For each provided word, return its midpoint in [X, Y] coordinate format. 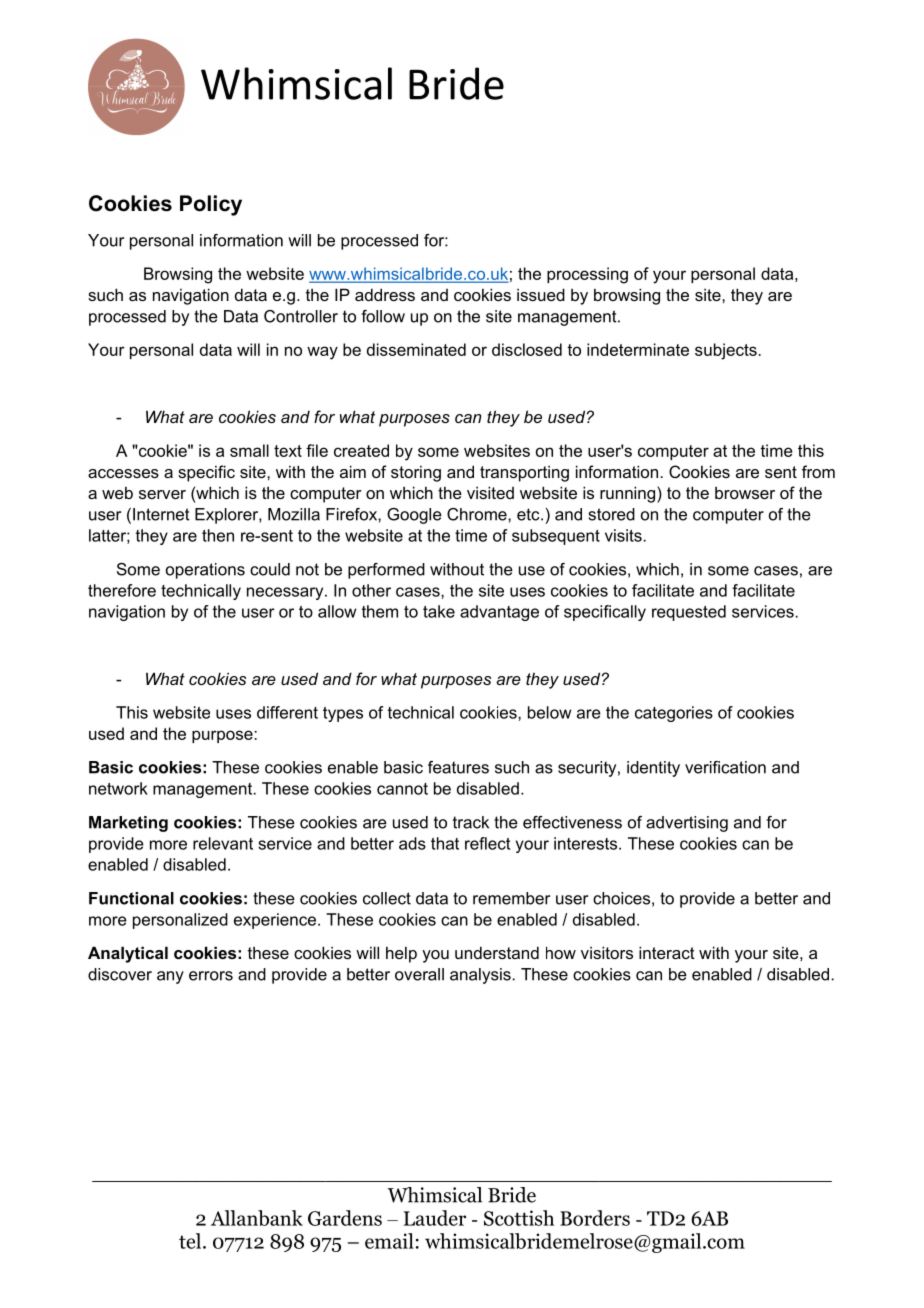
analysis [481, 976]
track [471, 822]
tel [191, 1241]
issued [541, 294]
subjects [727, 351]
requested [689, 613]
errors [211, 976]
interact [667, 952]
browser [745, 493]
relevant [223, 843]
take [439, 611]
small [249, 450]
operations [205, 571]
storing [416, 473]
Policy [211, 205]
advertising [687, 824]
